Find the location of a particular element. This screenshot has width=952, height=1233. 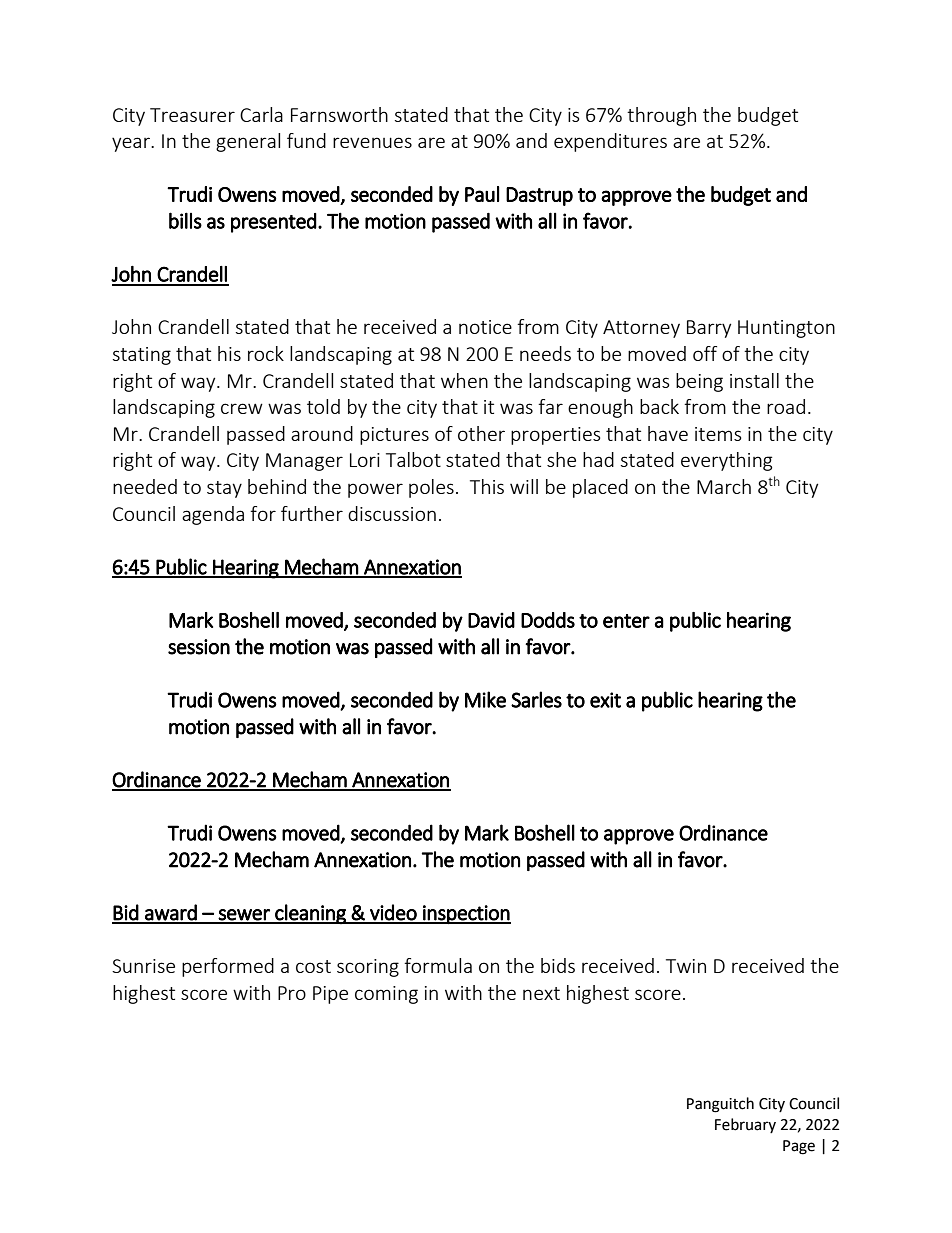

Twin is located at coordinates (686, 966).
